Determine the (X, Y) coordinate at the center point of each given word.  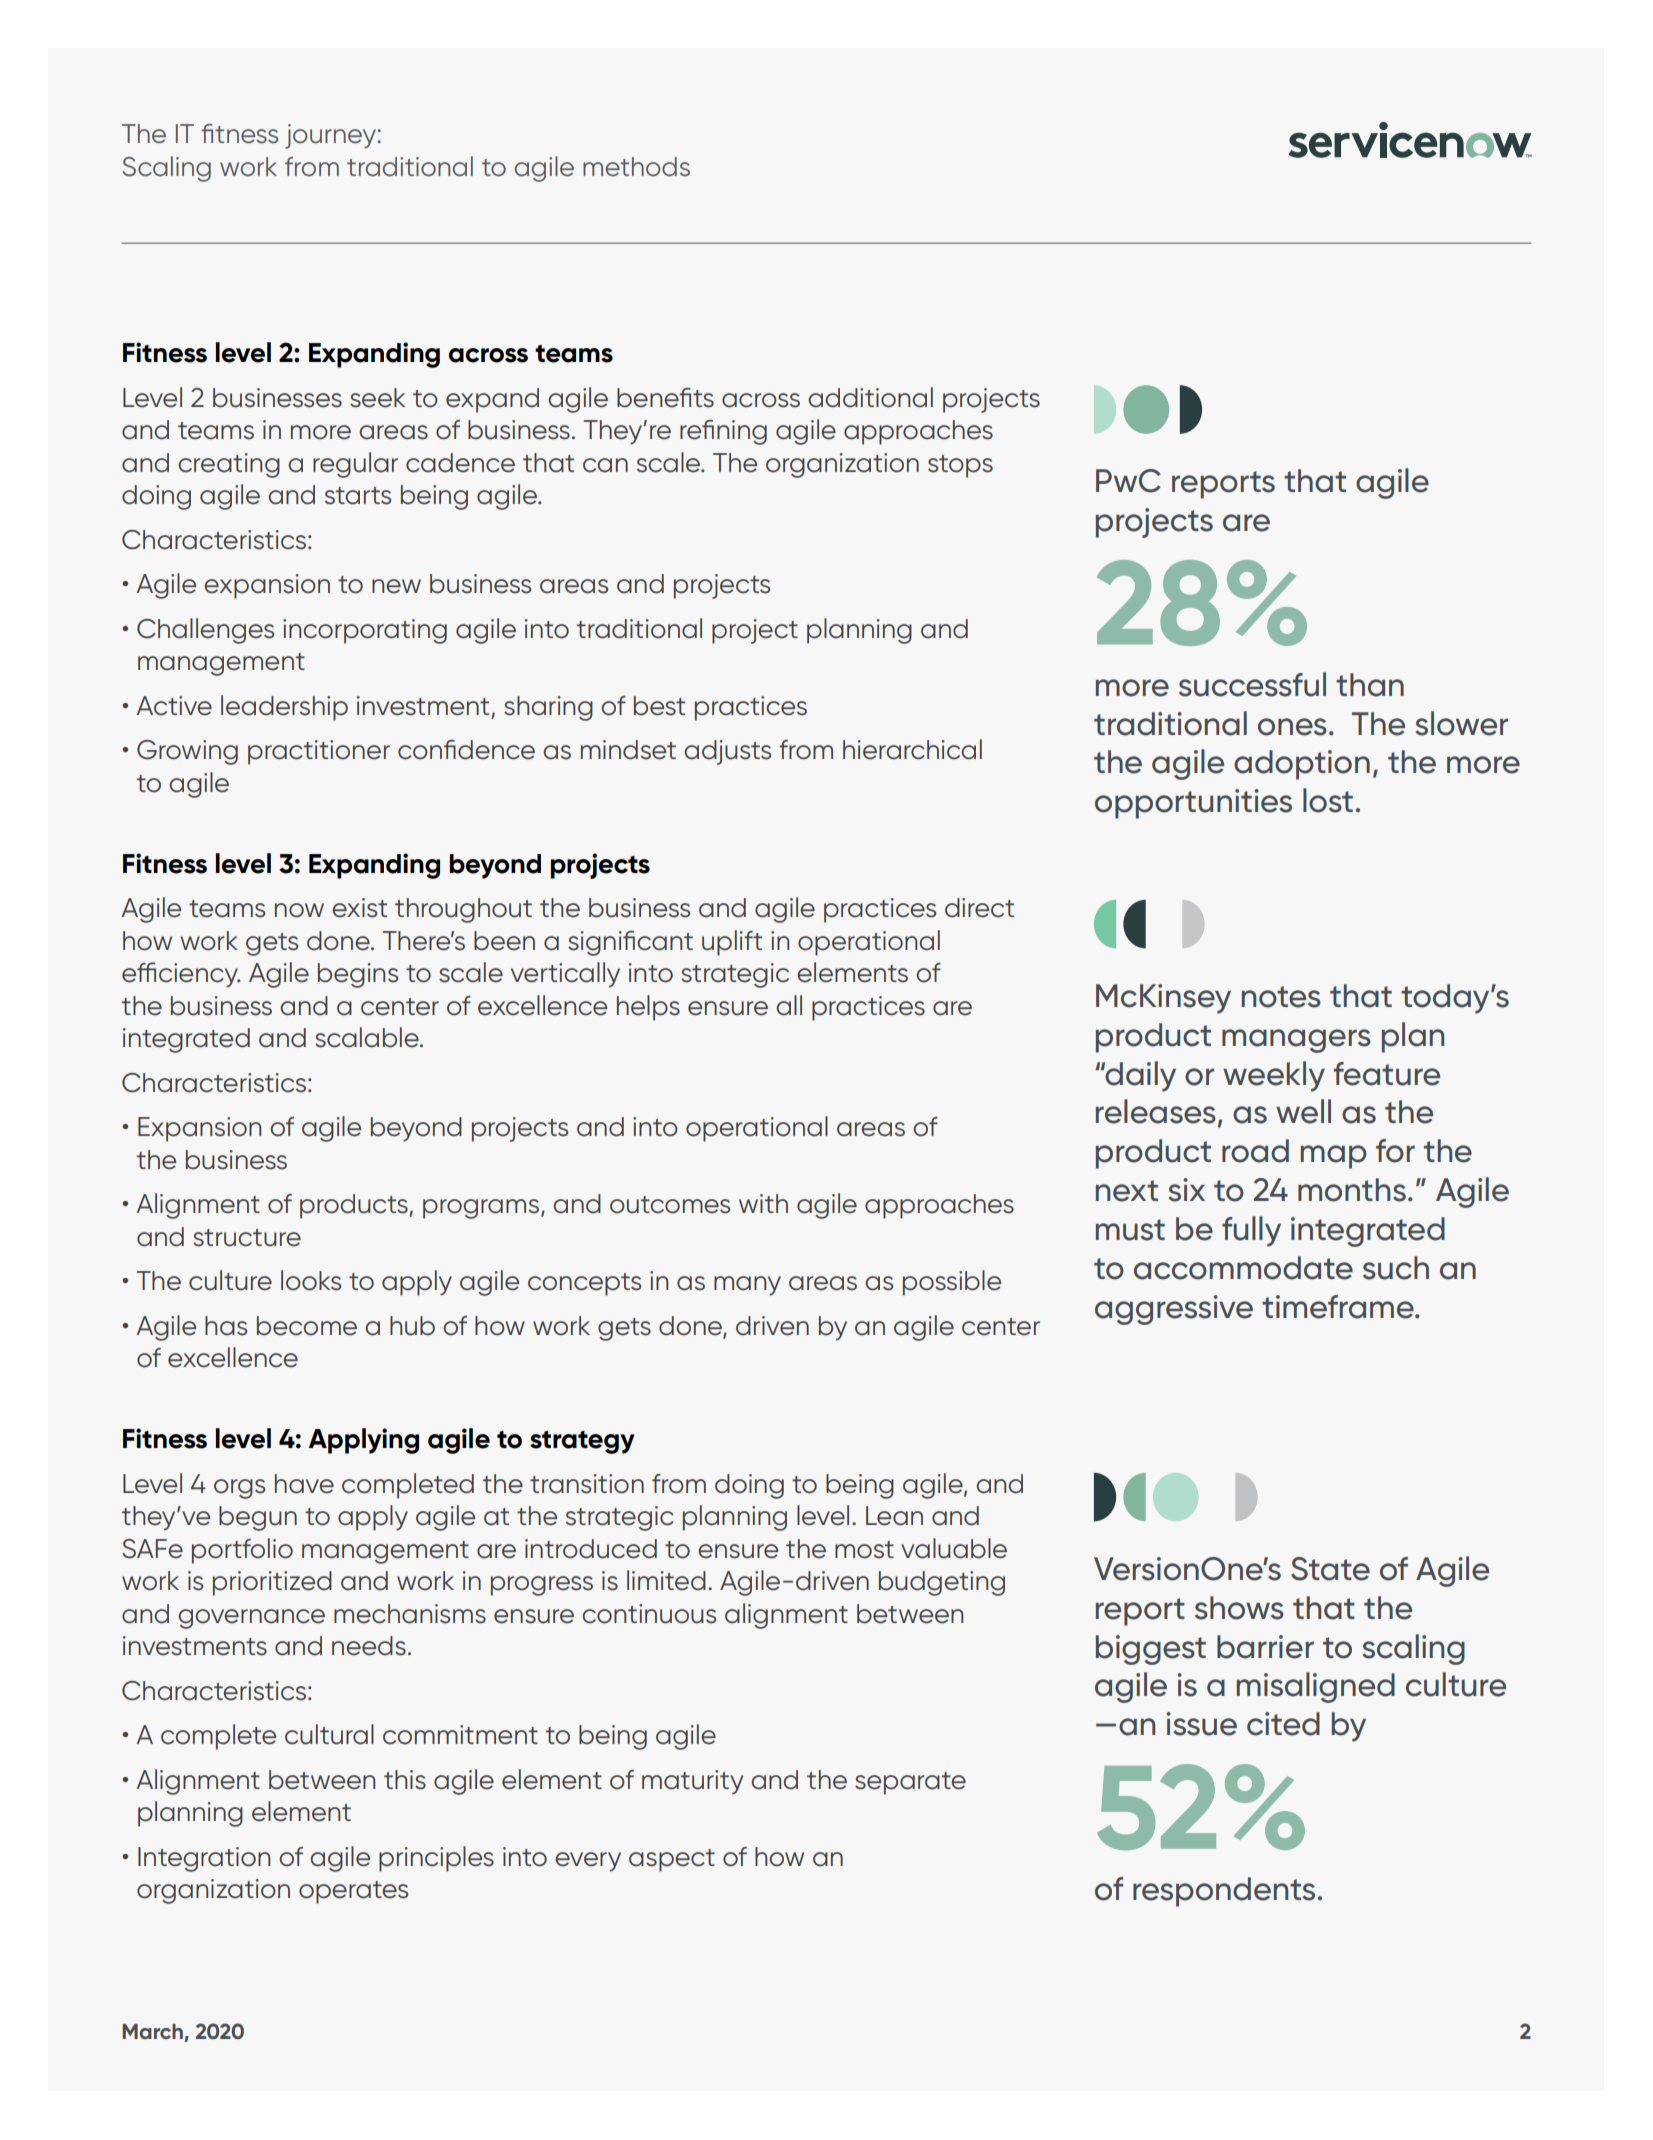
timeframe (1339, 1307)
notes (1281, 997)
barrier (1265, 1647)
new (396, 586)
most (864, 1550)
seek (377, 398)
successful (1252, 684)
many (747, 1286)
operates (353, 1892)
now (299, 910)
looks (311, 1280)
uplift (732, 943)
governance (251, 1619)
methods (636, 167)
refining (723, 432)
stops (960, 466)
